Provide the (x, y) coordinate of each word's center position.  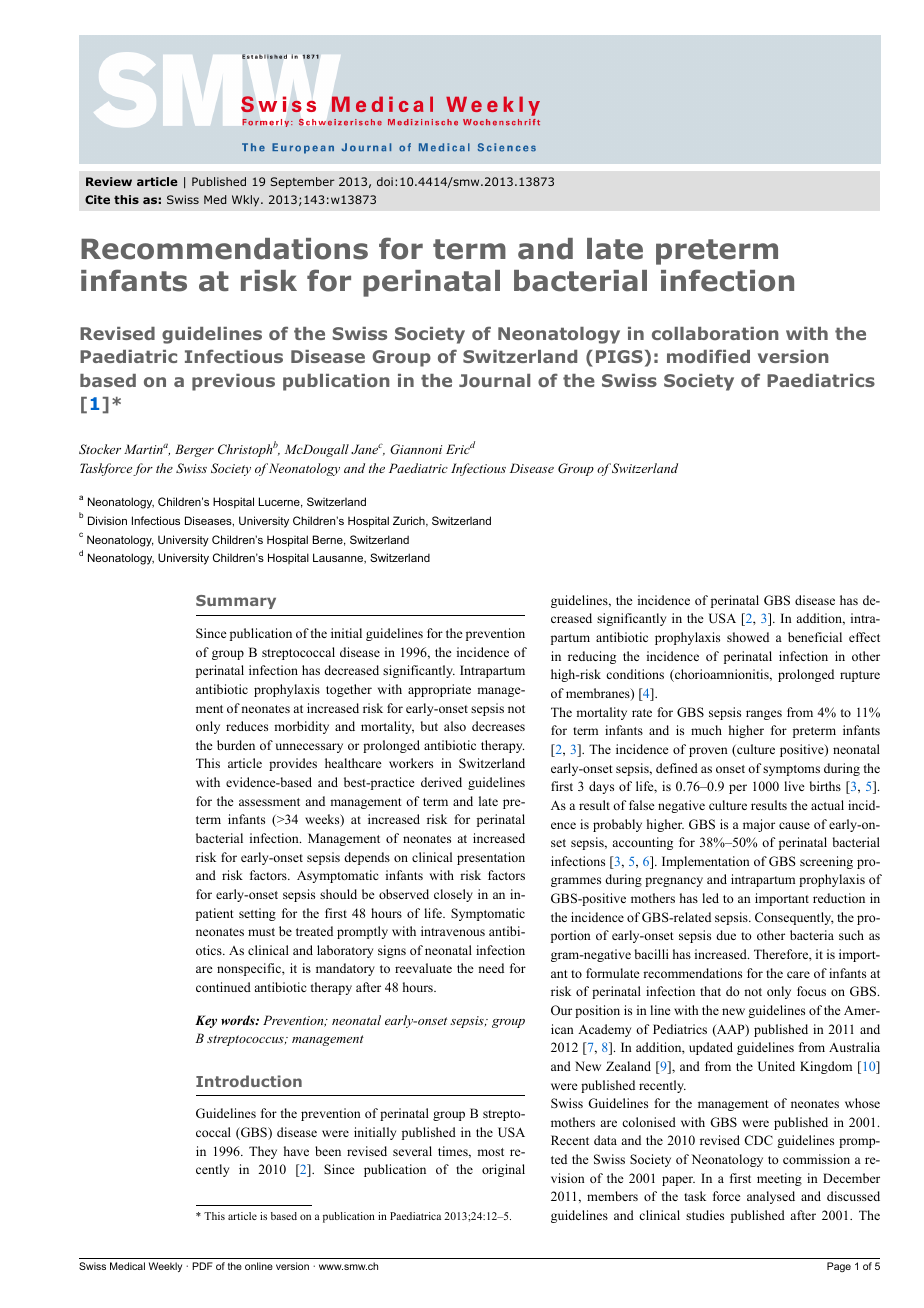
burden (236, 745)
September (302, 183)
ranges (764, 715)
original (503, 1170)
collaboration (715, 333)
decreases (498, 726)
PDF (202, 1266)
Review (109, 181)
